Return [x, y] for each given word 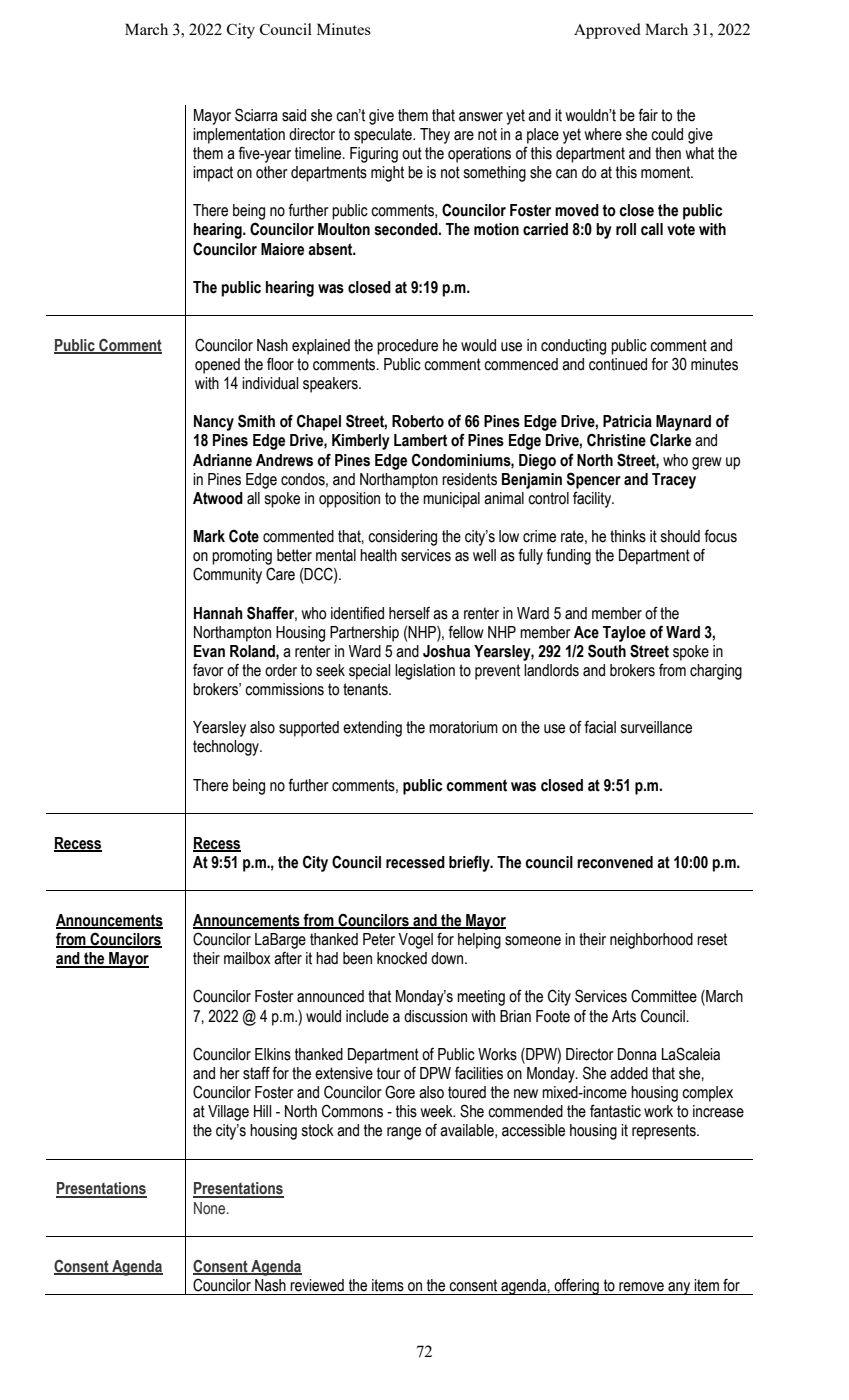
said [294, 115]
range [404, 1133]
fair [648, 115]
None [211, 1208]
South [607, 651]
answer [481, 117]
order [281, 670]
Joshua [446, 651]
